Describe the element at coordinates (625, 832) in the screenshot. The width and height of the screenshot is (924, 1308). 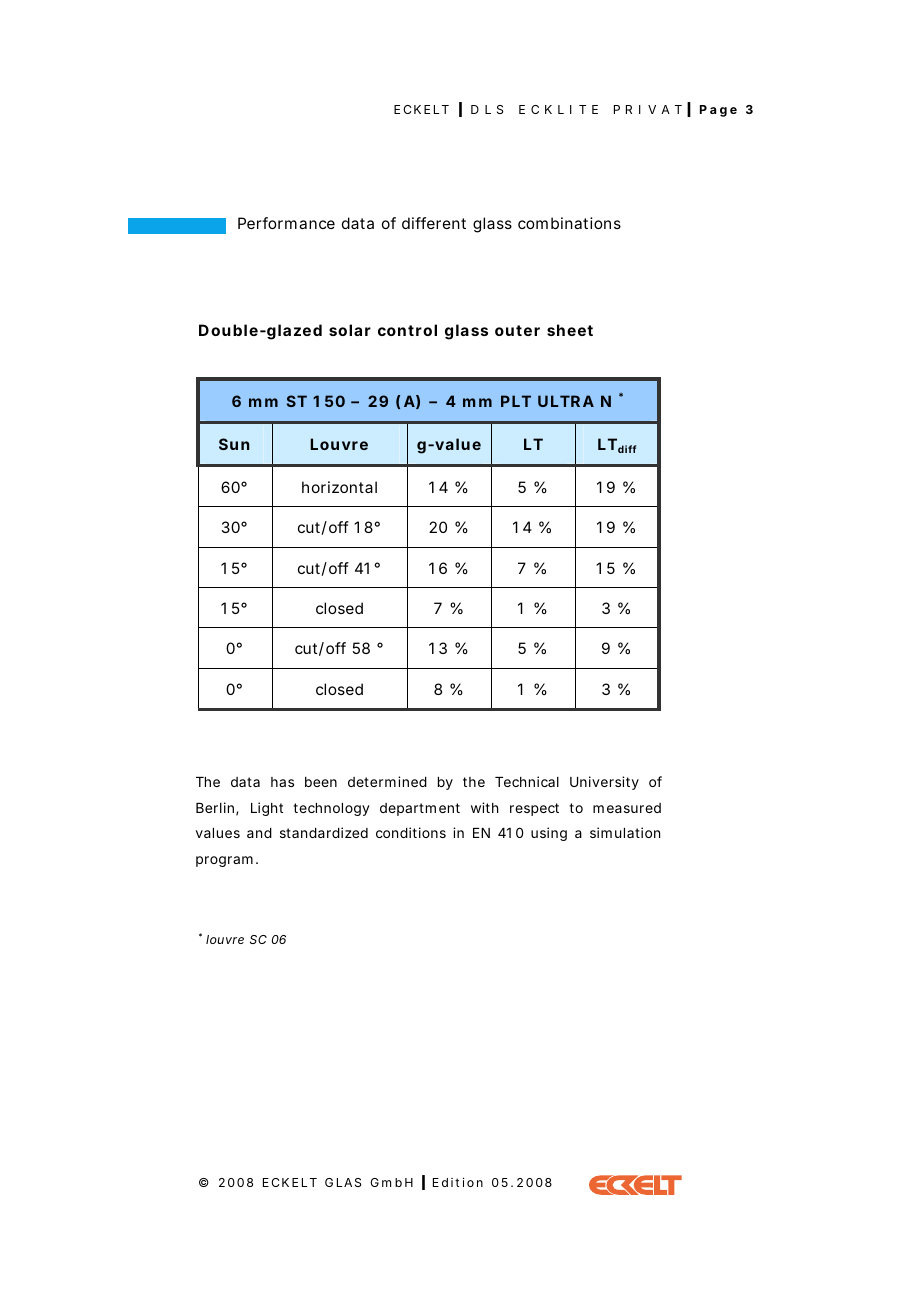
I see `simulation` at that location.
